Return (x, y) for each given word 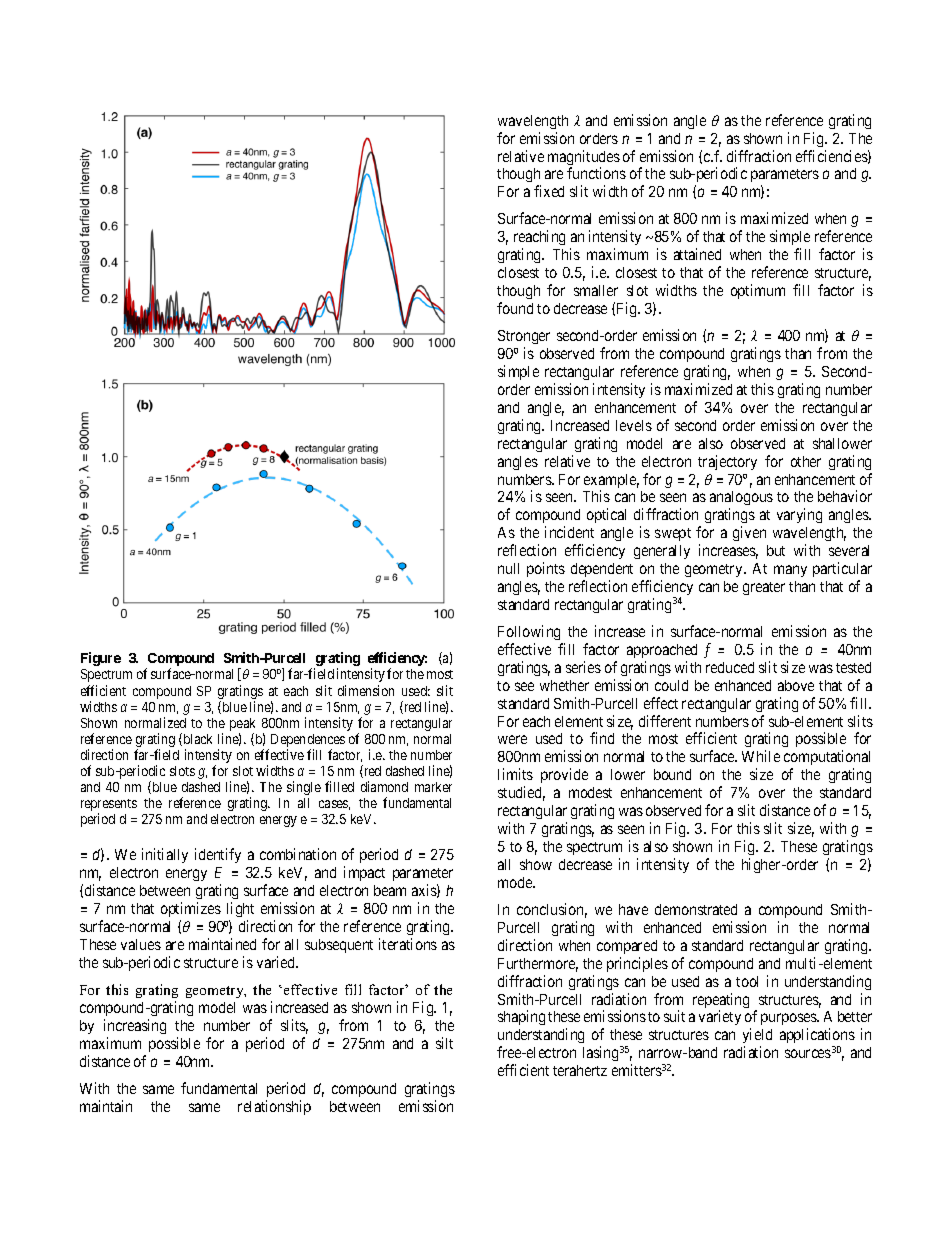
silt (444, 1043)
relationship (274, 1107)
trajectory (727, 462)
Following (529, 632)
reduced (730, 667)
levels (634, 425)
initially (165, 855)
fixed (549, 191)
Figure (101, 659)
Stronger (524, 339)
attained (697, 254)
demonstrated (696, 909)
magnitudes (584, 159)
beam (390, 890)
